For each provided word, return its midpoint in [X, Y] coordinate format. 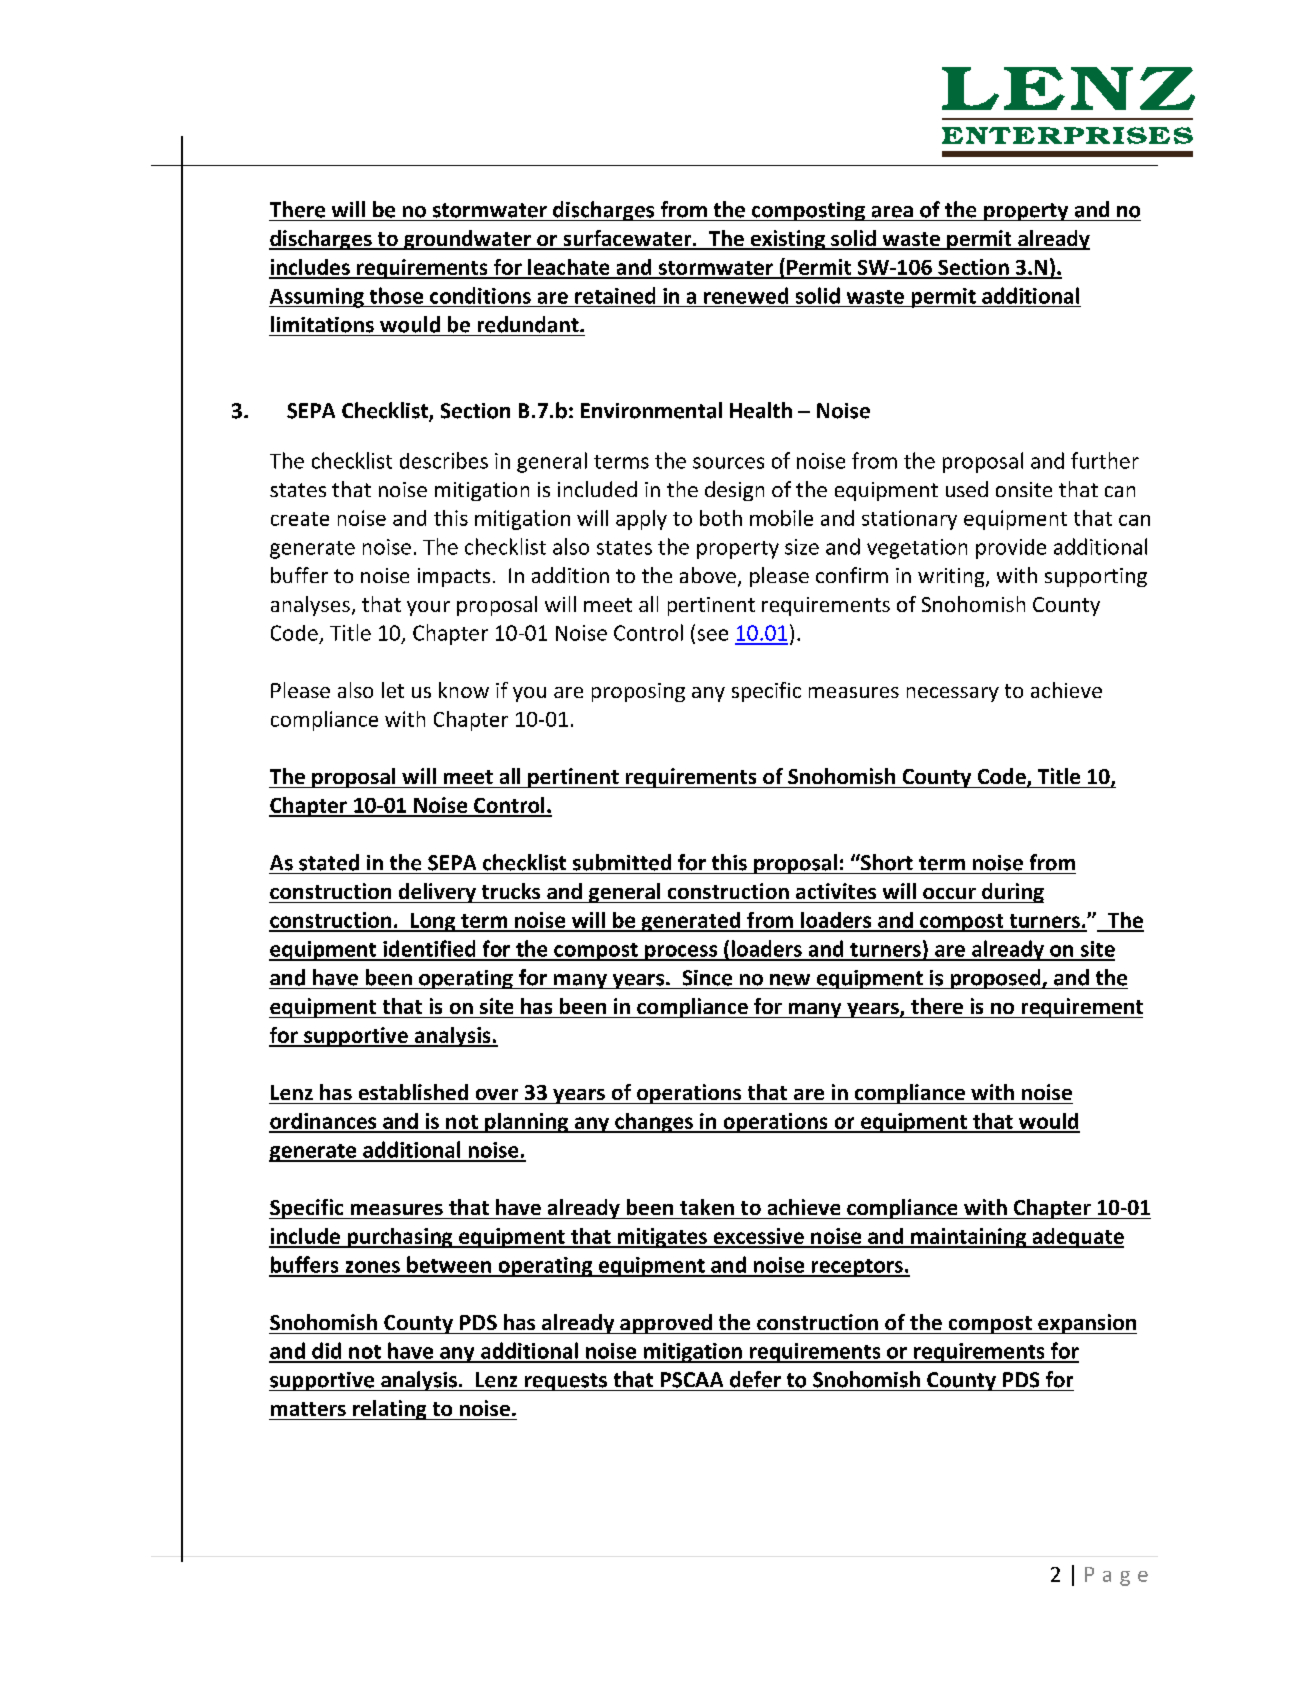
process [681, 953]
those [396, 295]
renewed [746, 295]
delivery [437, 893]
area [892, 212]
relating [390, 1410]
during [1012, 893]
